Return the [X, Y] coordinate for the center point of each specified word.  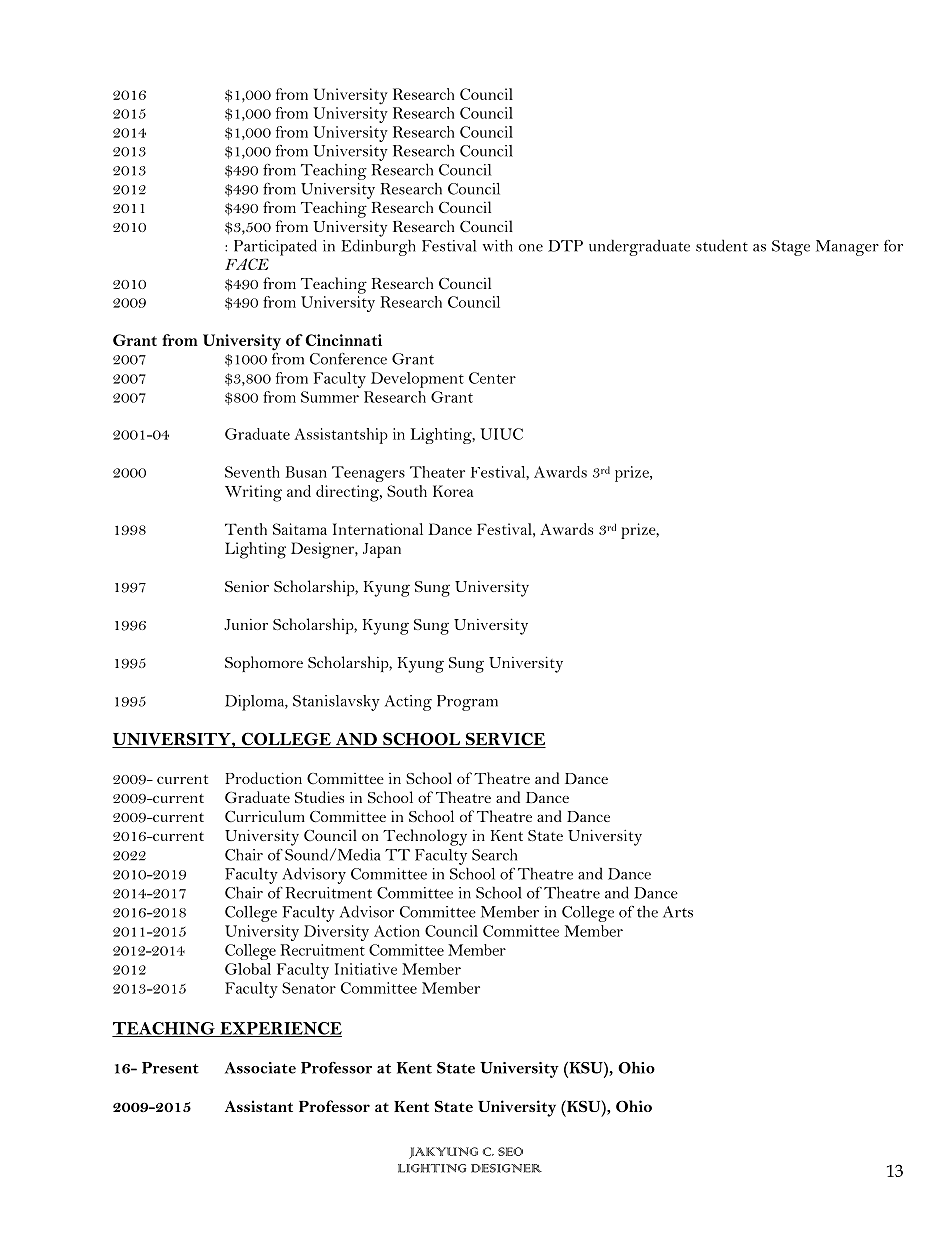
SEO [510, 1151]
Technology [425, 837]
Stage [791, 248]
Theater [437, 472]
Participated [275, 247]
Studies [319, 797]
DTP [565, 246]
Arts [678, 912]
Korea [453, 491]
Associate [260, 1068]
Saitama [300, 529]
